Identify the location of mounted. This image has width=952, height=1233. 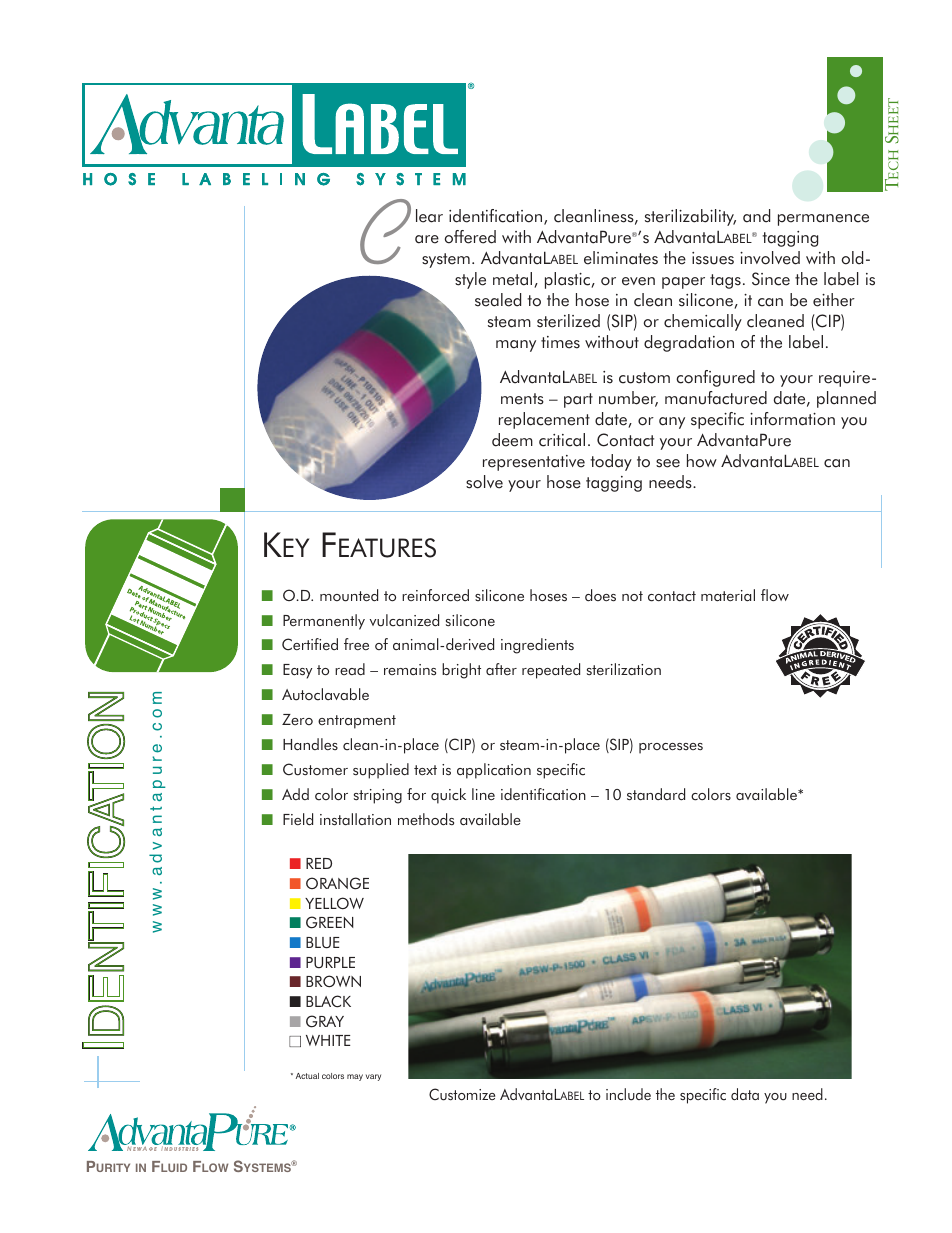
(349, 595).
